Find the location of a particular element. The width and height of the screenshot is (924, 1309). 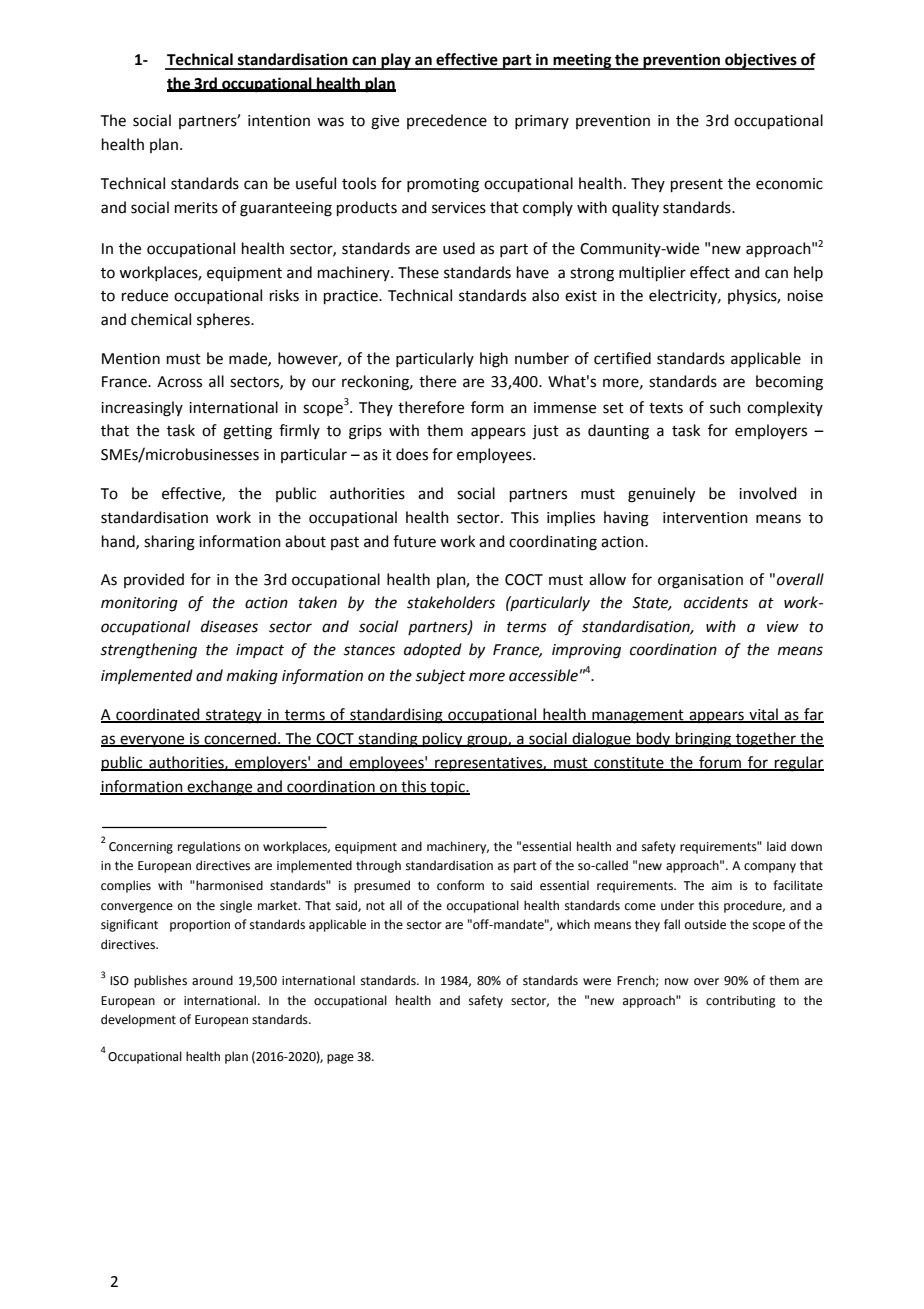

organisation is located at coordinates (700, 581).
